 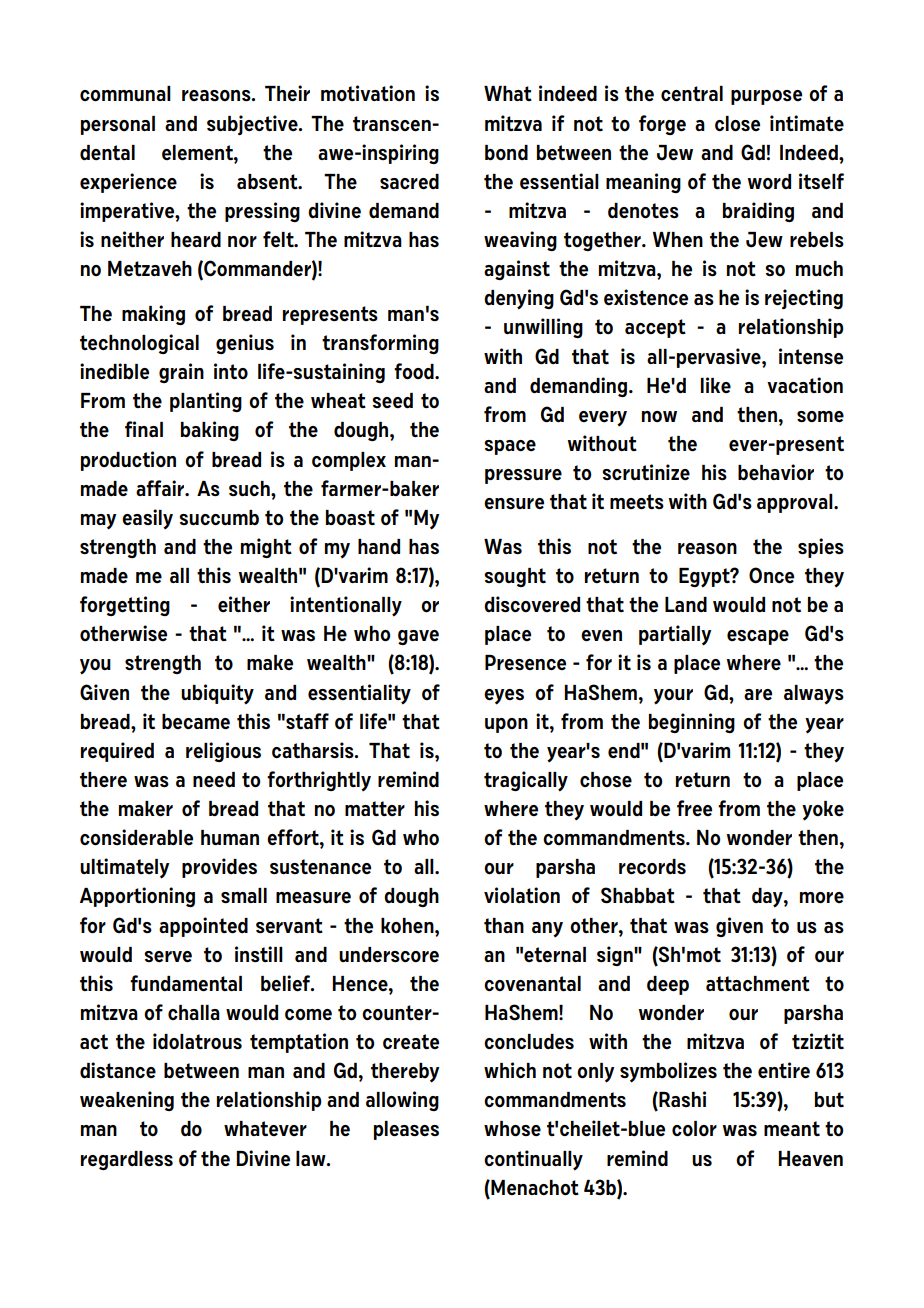 I want to click on escape, so click(x=758, y=637).
